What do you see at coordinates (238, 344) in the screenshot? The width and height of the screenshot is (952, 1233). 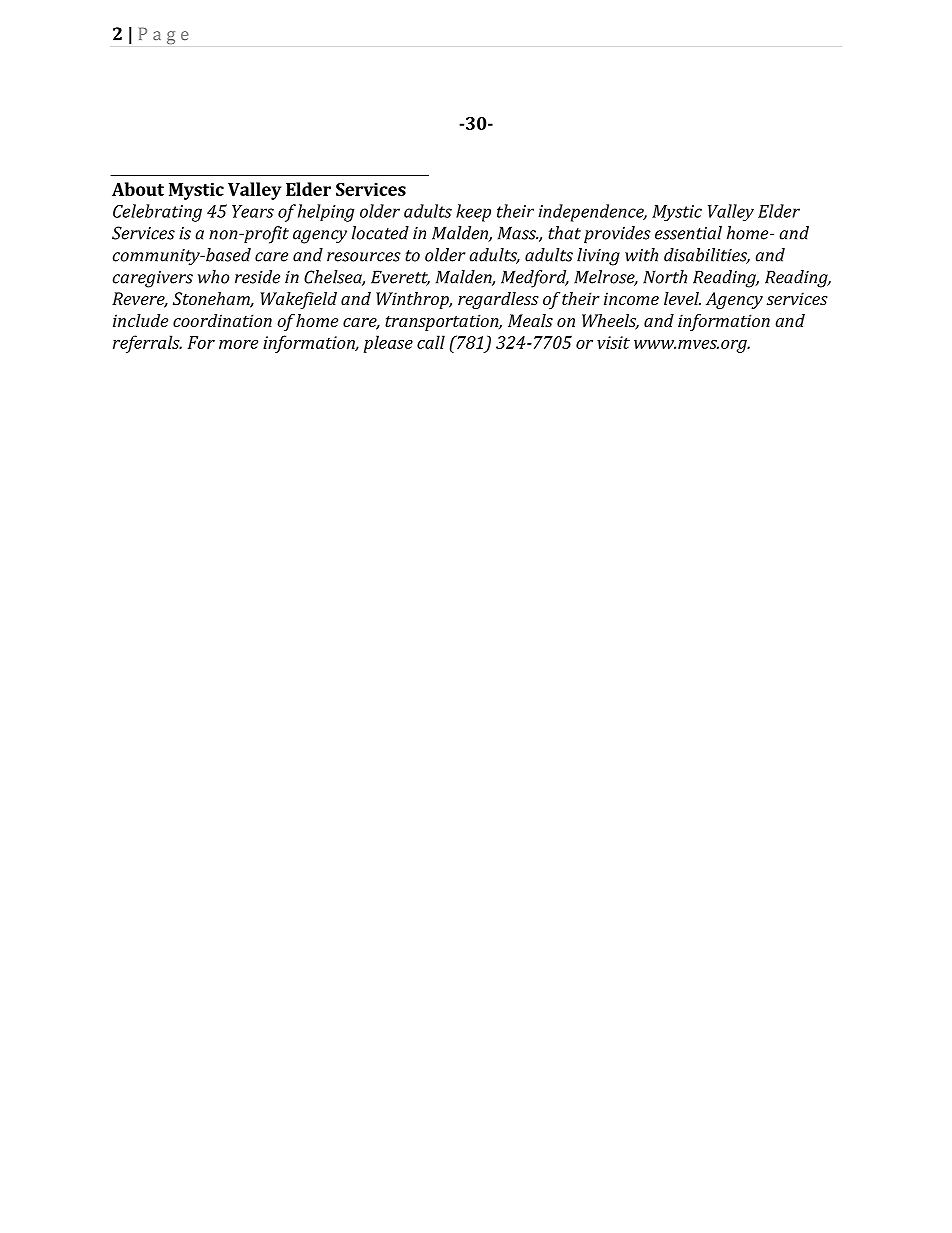 I see `more` at bounding box center [238, 344].
